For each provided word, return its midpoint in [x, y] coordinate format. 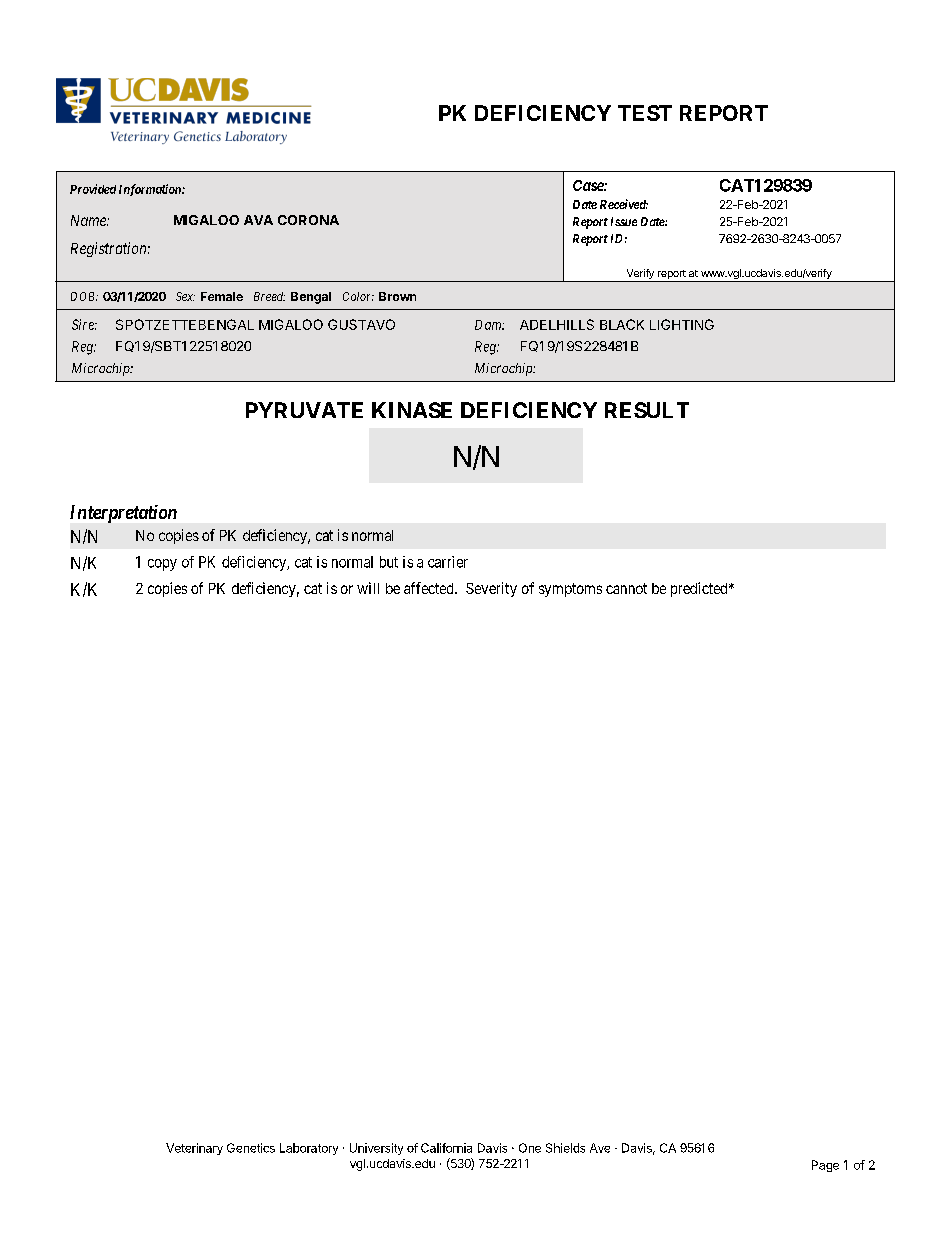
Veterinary [194, 1149]
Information [151, 190]
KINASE [412, 410]
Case [589, 185]
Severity [491, 589]
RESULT [647, 410]
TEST [645, 113]
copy [162, 565]
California [446, 1148]
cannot [626, 588]
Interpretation [123, 514]
